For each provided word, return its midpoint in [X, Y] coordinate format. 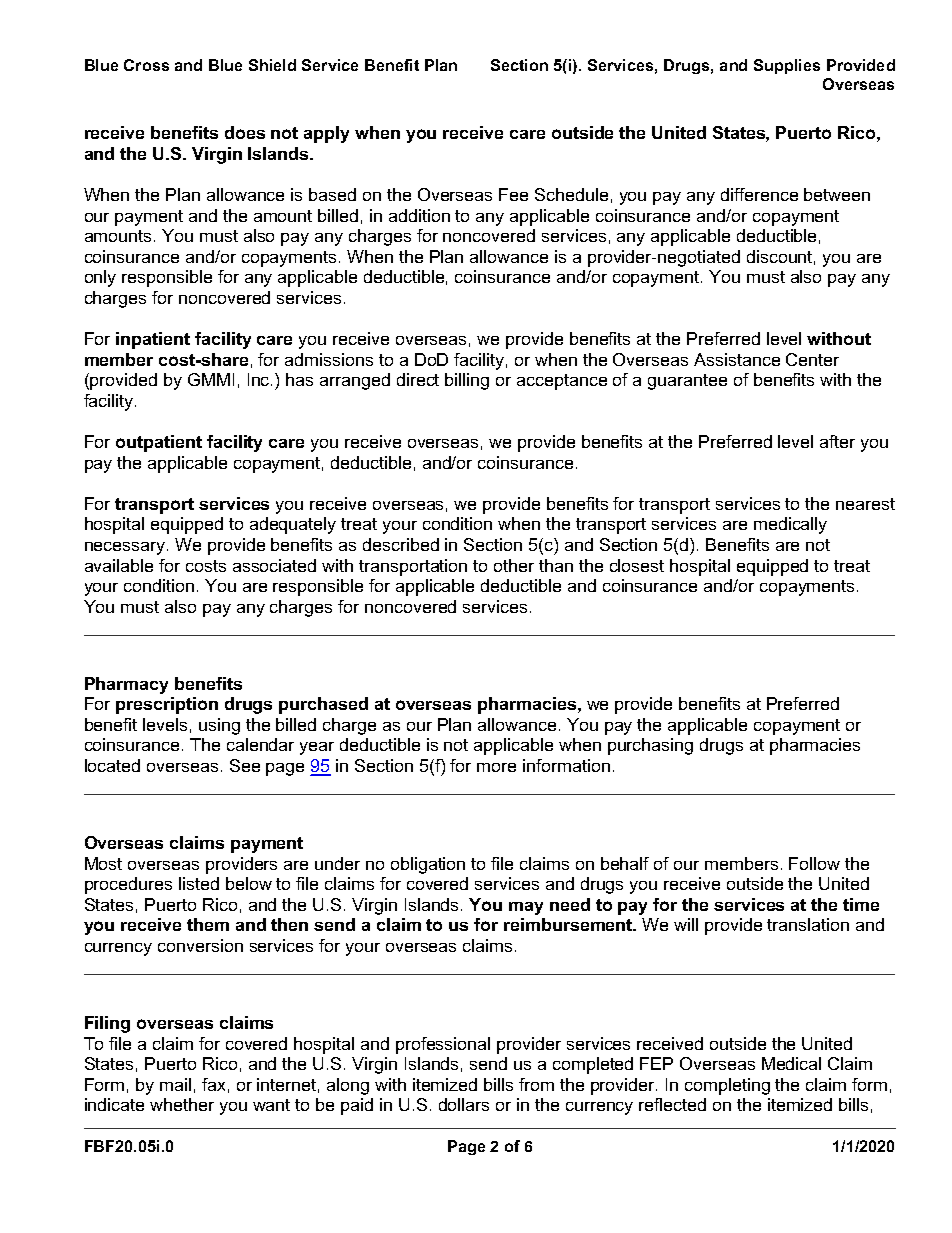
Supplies [787, 66]
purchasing [650, 746]
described [401, 544]
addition [419, 215]
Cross [146, 65]
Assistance [737, 359]
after [837, 441]
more [496, 767]
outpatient [159, 443]
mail [175, 1084]
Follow [814, 863]
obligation [428, 865]
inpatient [153, 340]
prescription [167, 705]
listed [199, 883]
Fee [513, 194]
